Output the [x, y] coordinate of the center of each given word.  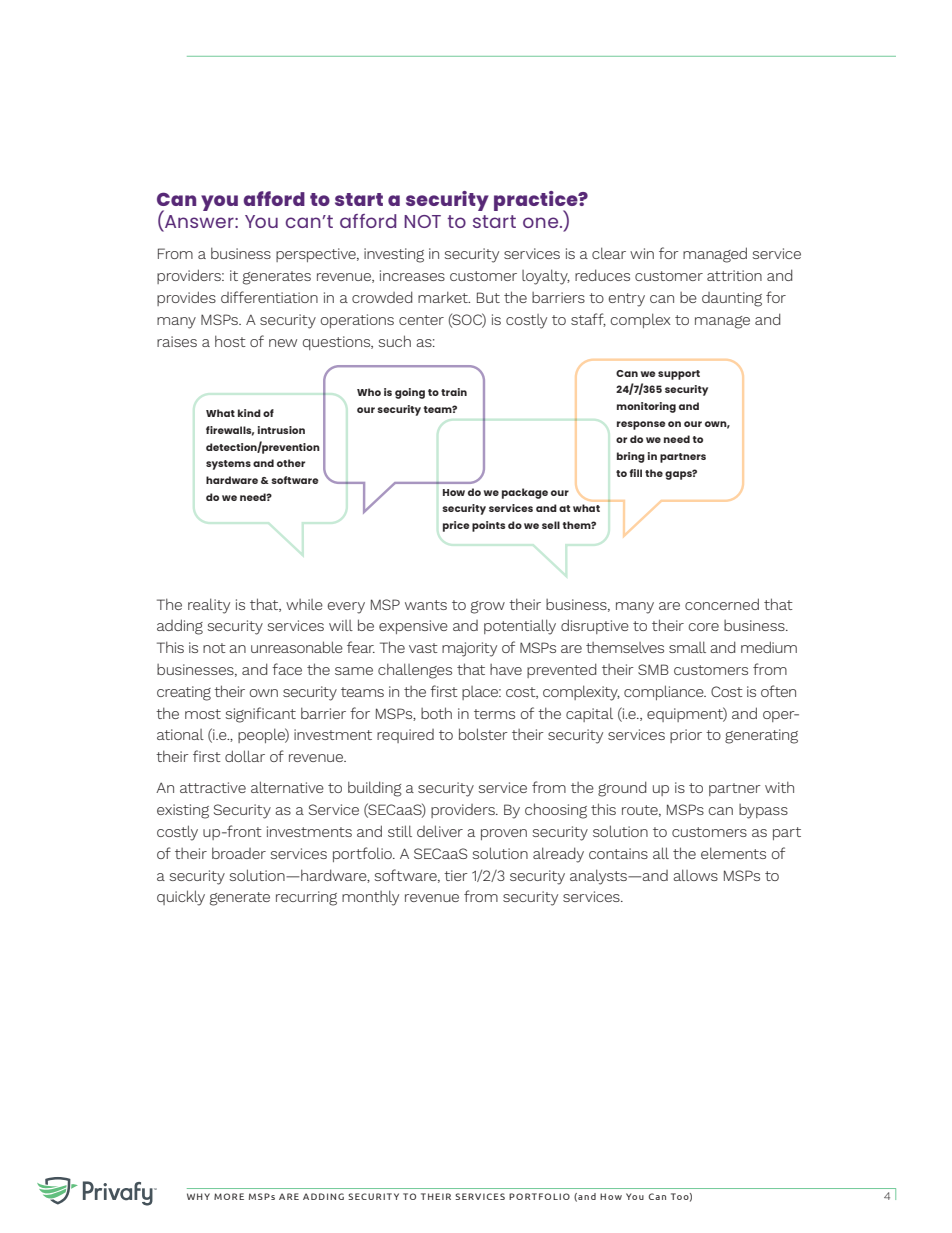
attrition [734, 275]
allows [695, 875]
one [542, 222]
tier [456, 875]
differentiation [269, 297]
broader [239, 853]
